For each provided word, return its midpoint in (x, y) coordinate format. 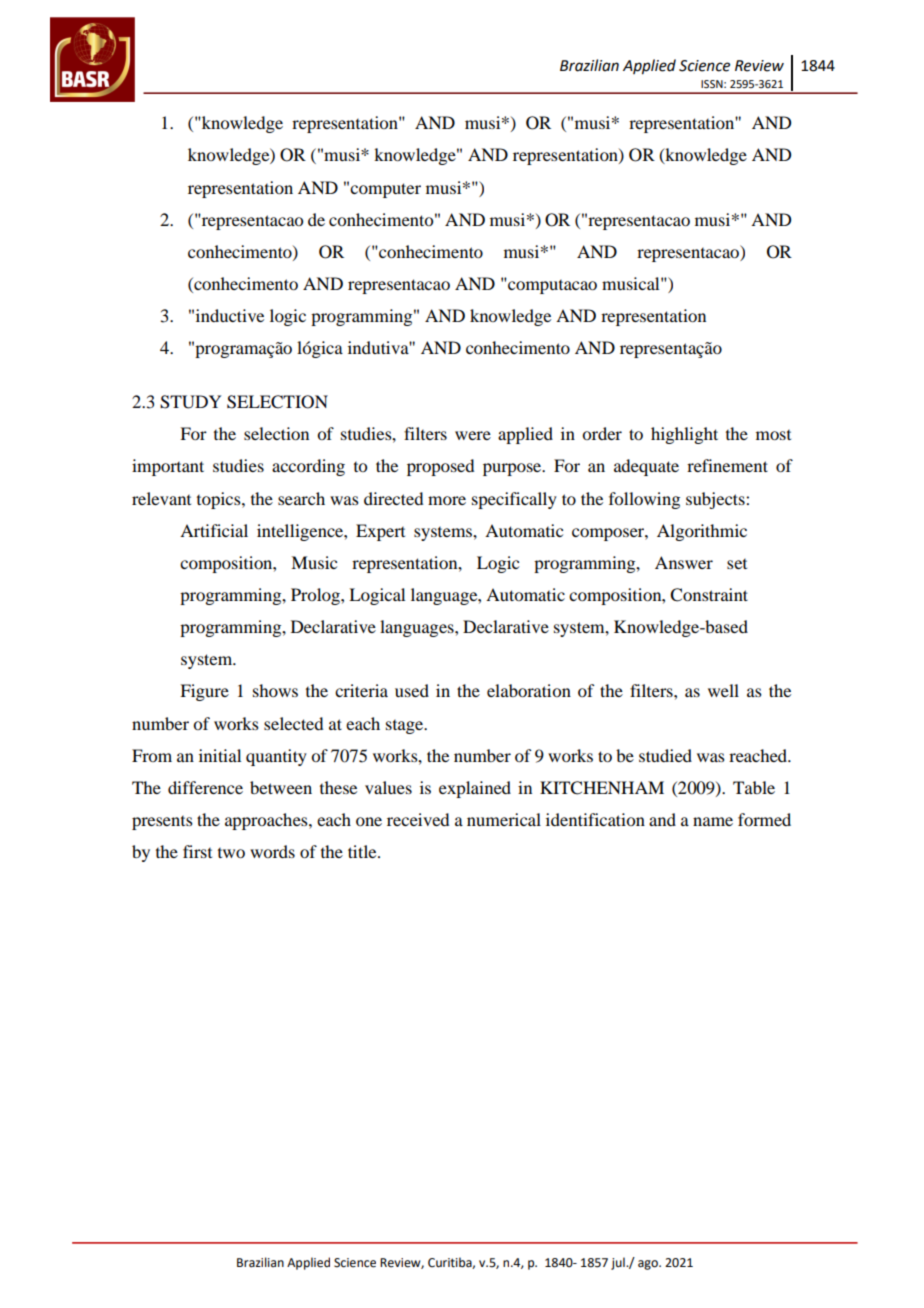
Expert (380, 532)
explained (475, 789)
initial (220, 755)
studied (665, 755)
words (272, 851)
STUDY (190, 402)
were (473, 435)
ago (649, 1265)
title (363, 851)
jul (619, 1263)
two (231, 853)
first (197, 851)
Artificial (214, 530)
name (713, 821)
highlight (684, 435)
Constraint (709, 595)
